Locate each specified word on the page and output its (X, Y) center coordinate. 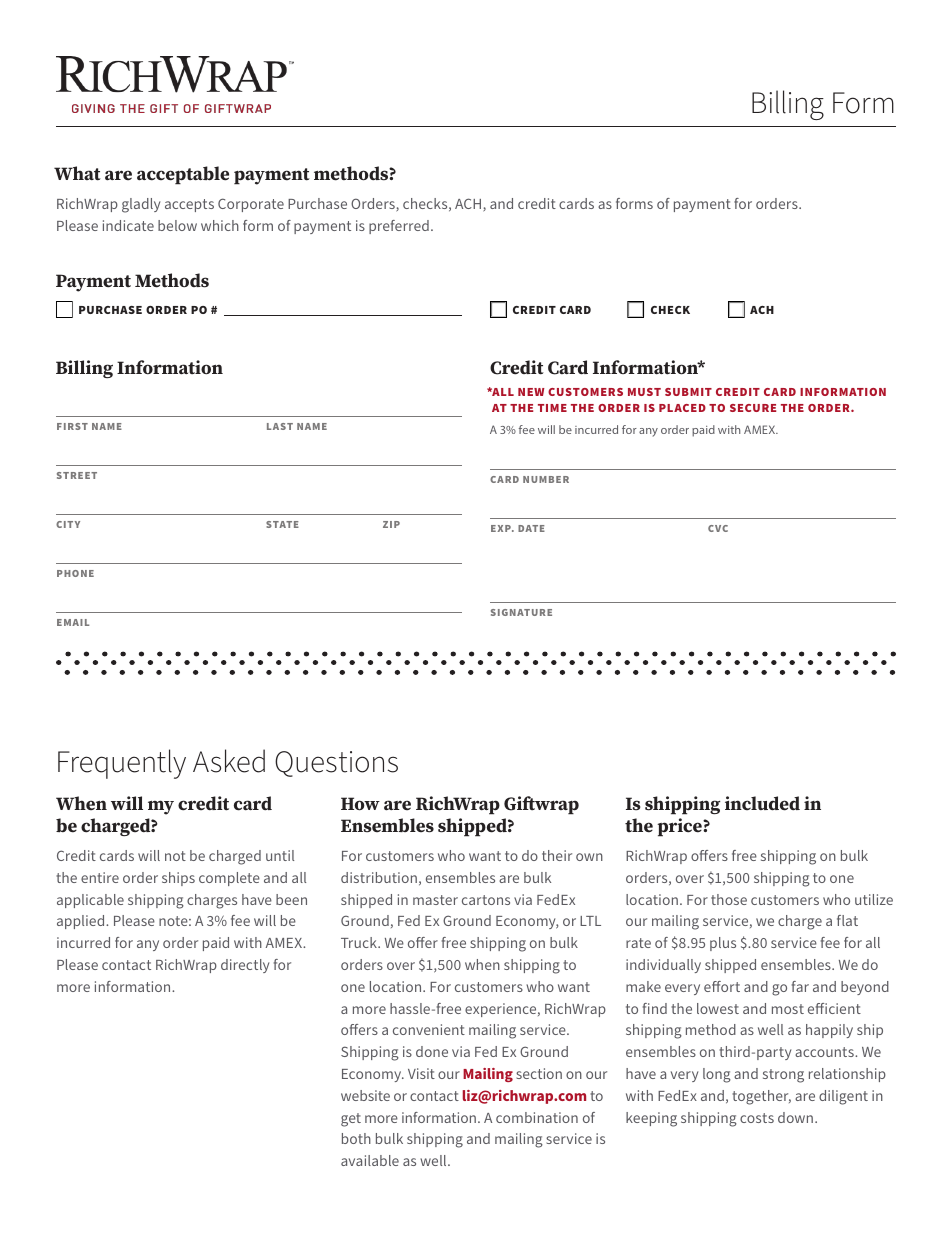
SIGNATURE (521, 612)
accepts (189, 205)
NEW (531, 392)
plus (723, 944)
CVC (718, 528)
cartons (486, 900)
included (762, 803)
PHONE (75, 573)
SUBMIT (688, 392)
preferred (399, 227)
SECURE (753, 408)
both (356, 1138)
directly (245, 966)
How (360, 804)
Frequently (122, 764)
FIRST (72, 426)
